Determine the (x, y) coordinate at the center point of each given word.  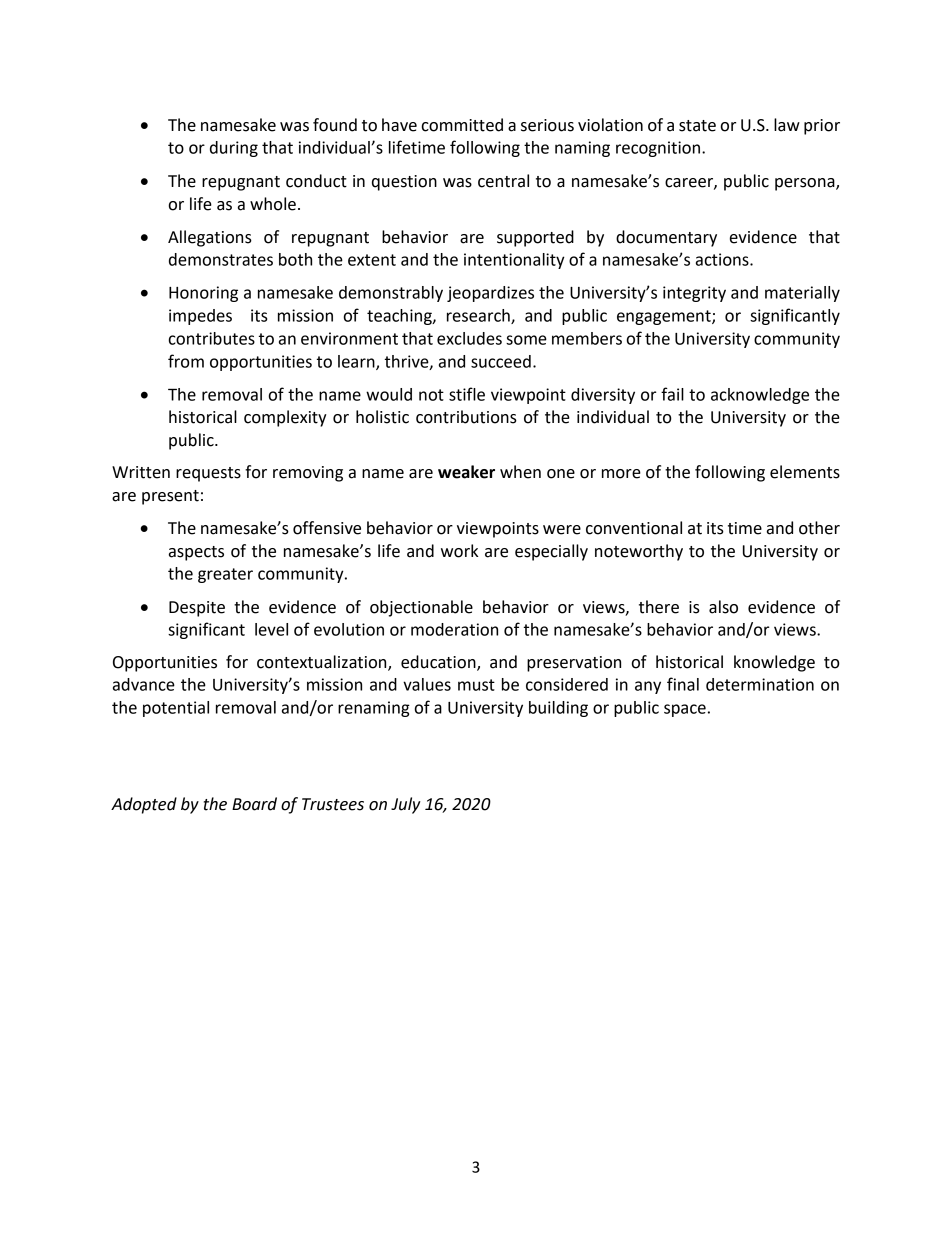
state (697, 126)
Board (254, 804)
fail (672, 394)
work (459, 551)
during (234, 149)
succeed (501, 361)
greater (225, 575)
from (186, 361)
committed (462, 125)
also (723, 607)
